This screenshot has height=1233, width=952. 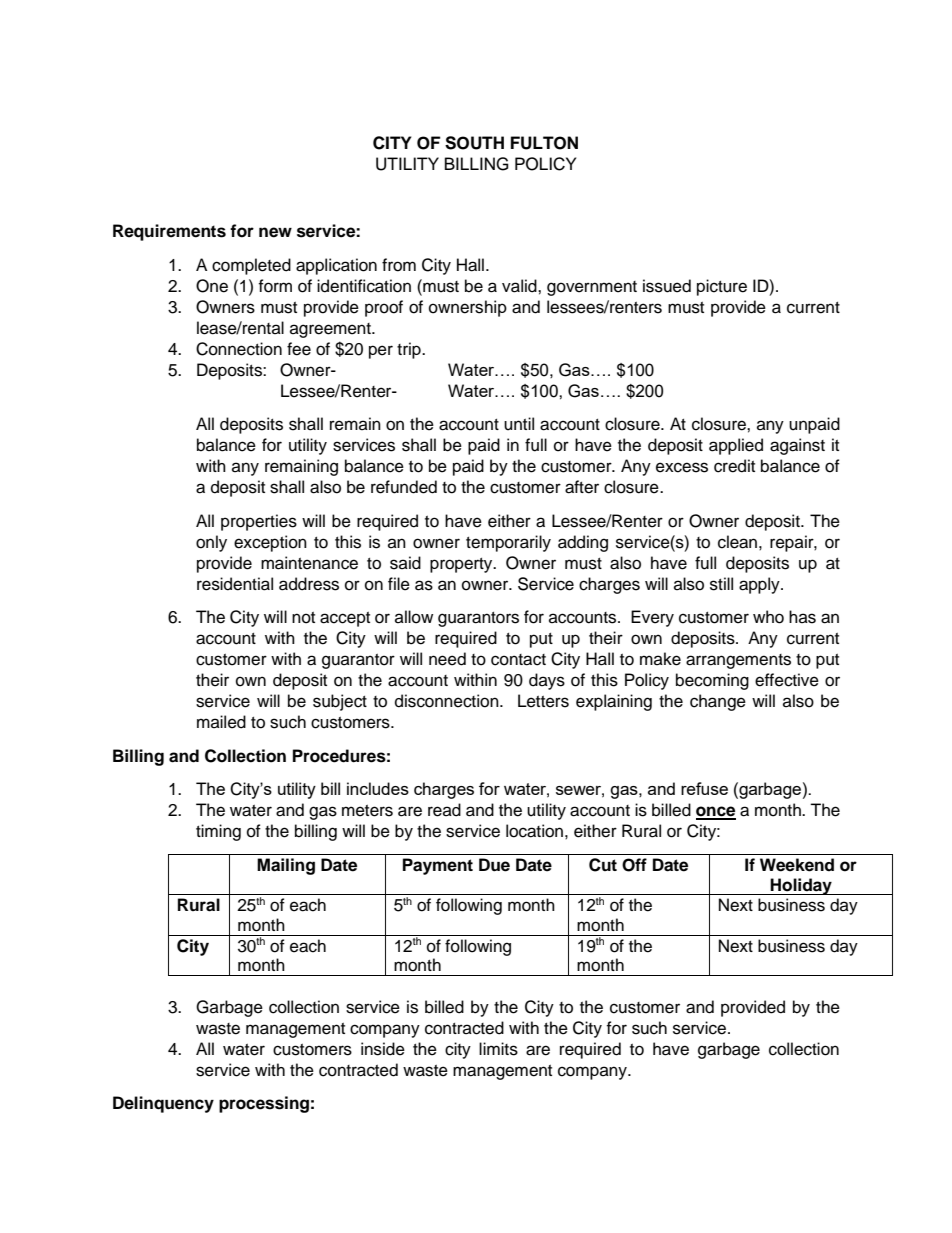 What do you see at coordinates (235, 584) in the screenshot?
I see `residential` at bounding box center [235, 584].
